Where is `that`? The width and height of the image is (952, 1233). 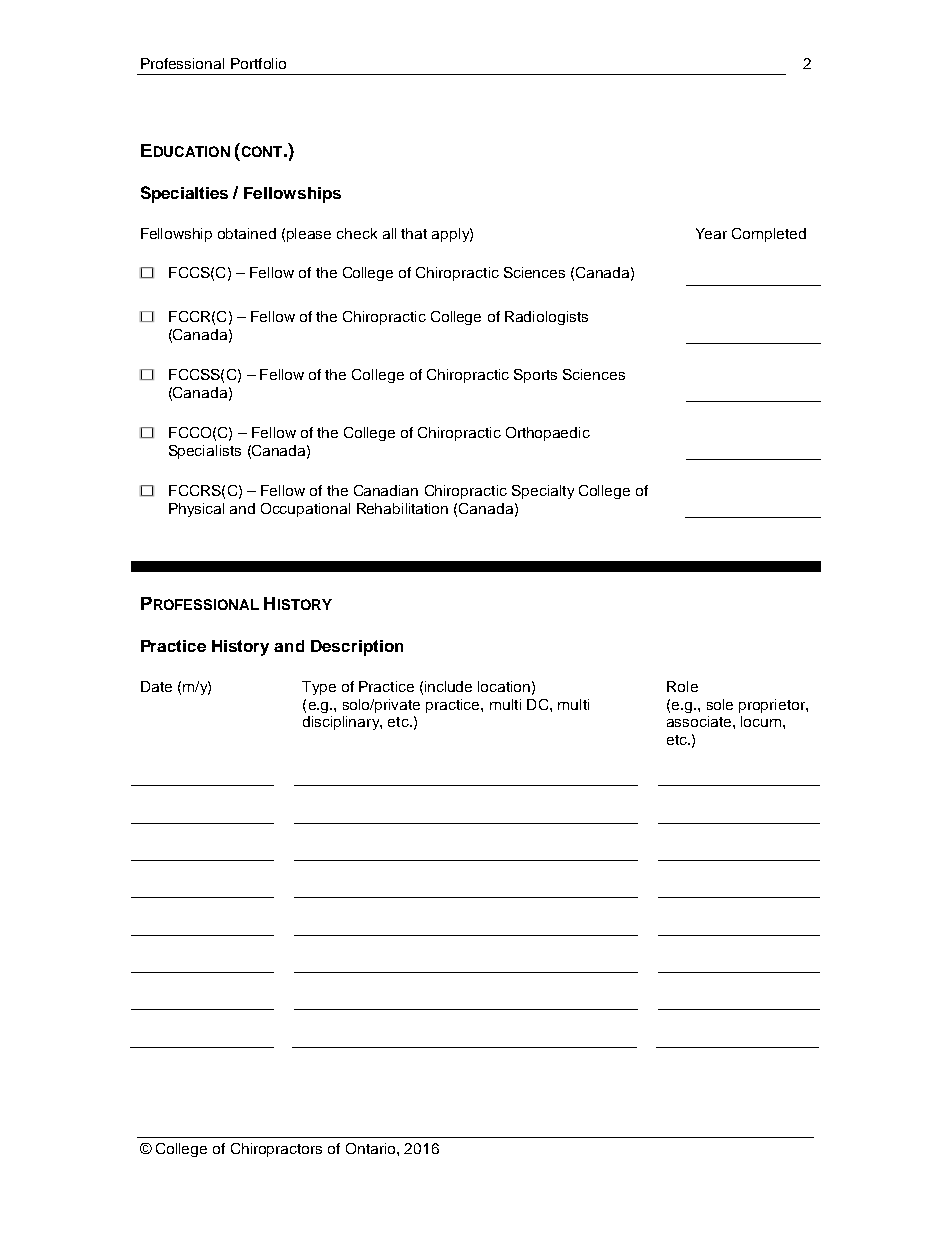
that is located at coordinates (414, 233).
